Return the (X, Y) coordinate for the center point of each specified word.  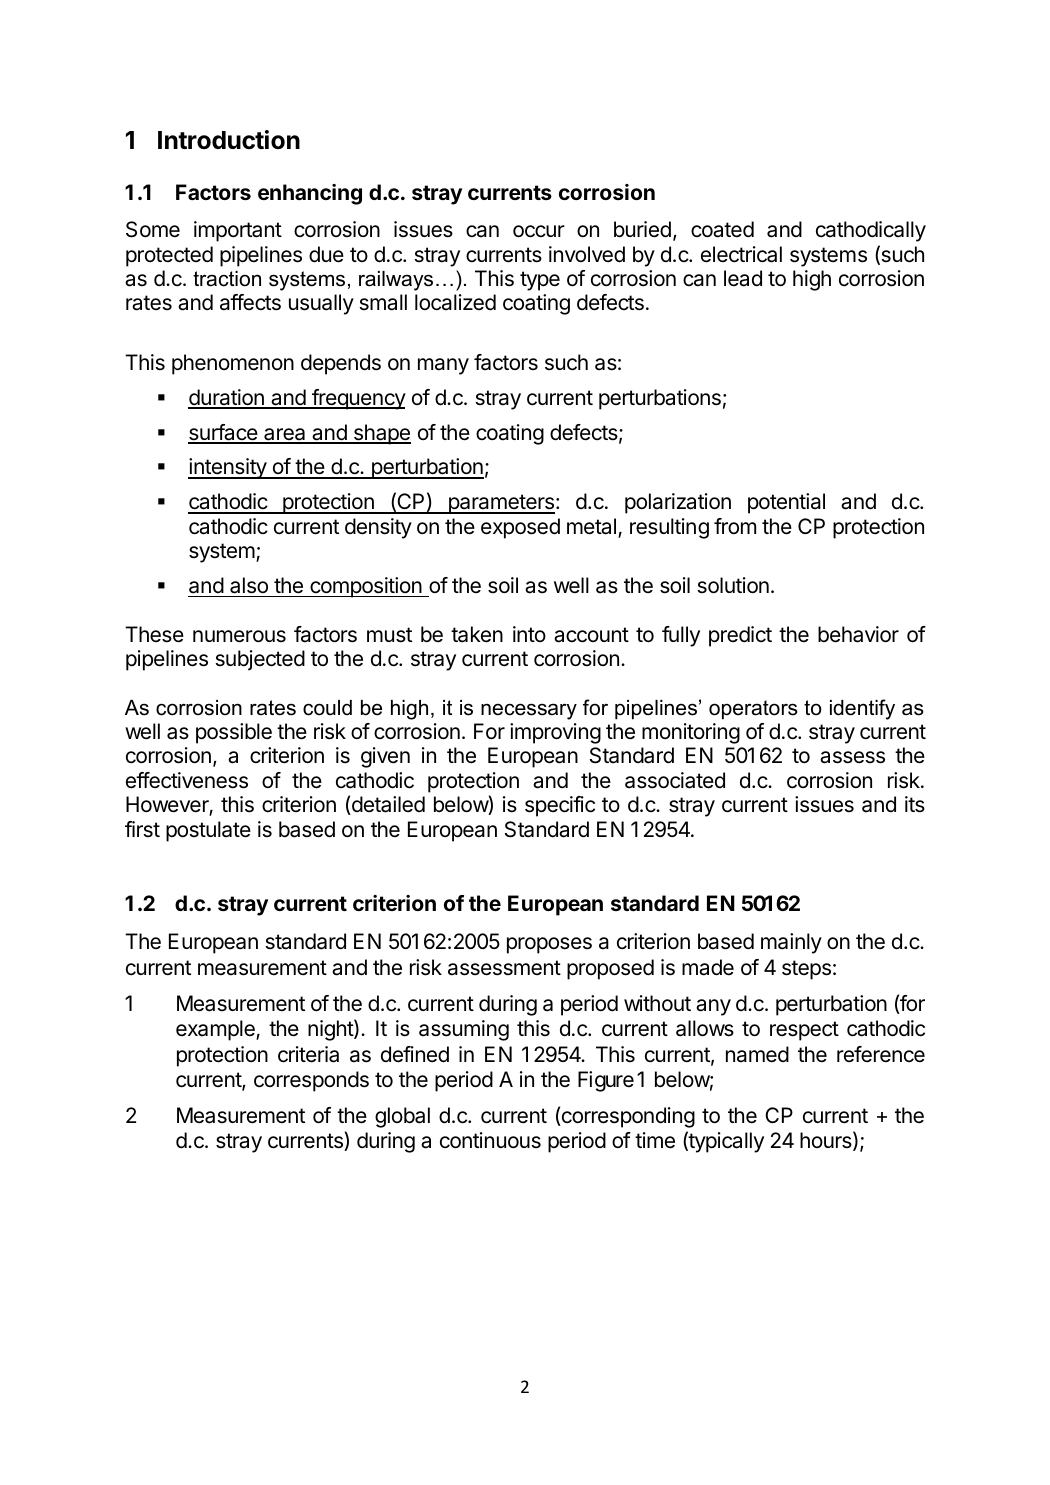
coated (722, 229)
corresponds (311, 1081)
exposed (520, 528)
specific (560, 806)
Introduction (229, 140)
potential (786, 503)
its (915, 804)
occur (539, 231)
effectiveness (187, 780)
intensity (228, 468)
